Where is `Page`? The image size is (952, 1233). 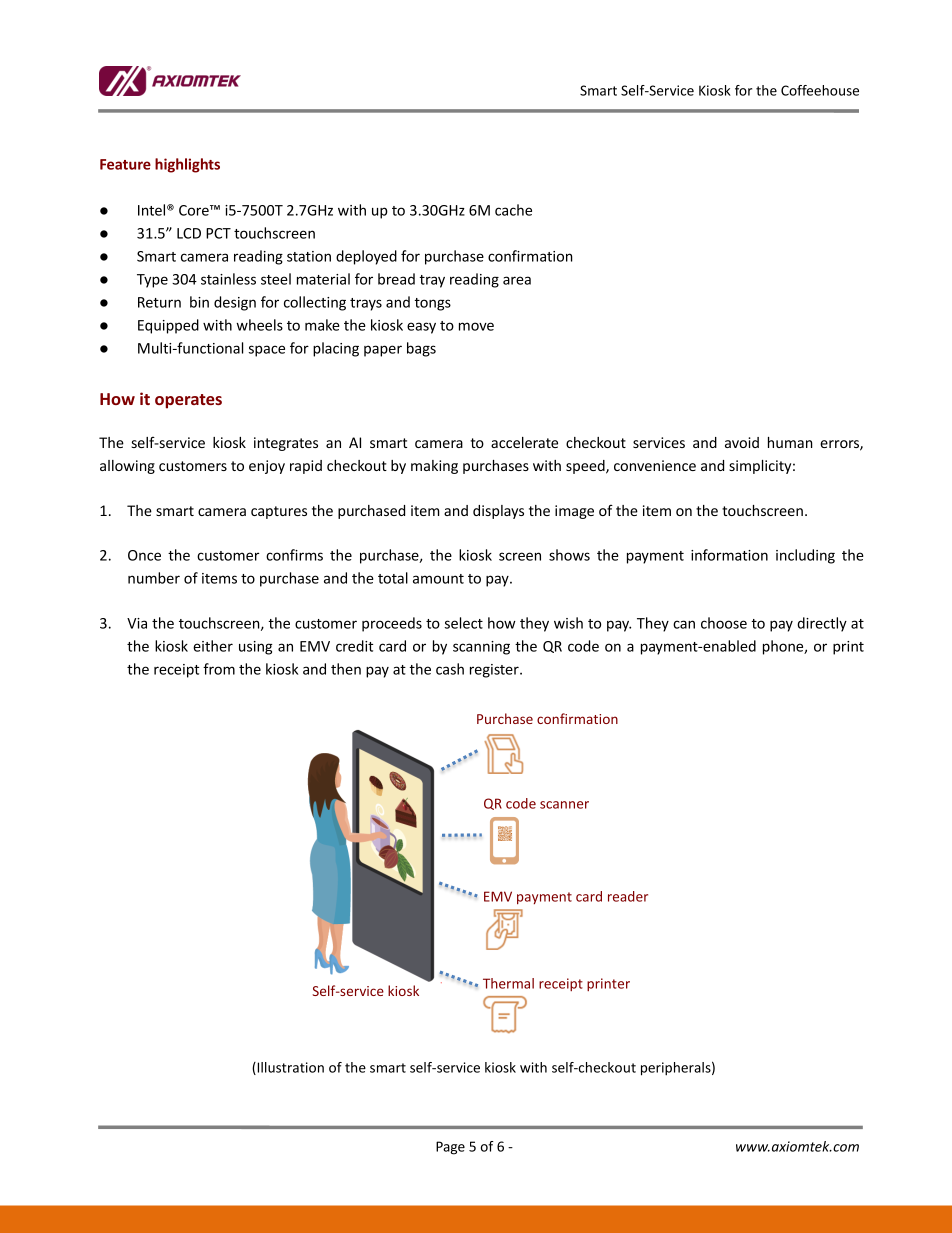 Page is located at coordinates (450, 1148).
